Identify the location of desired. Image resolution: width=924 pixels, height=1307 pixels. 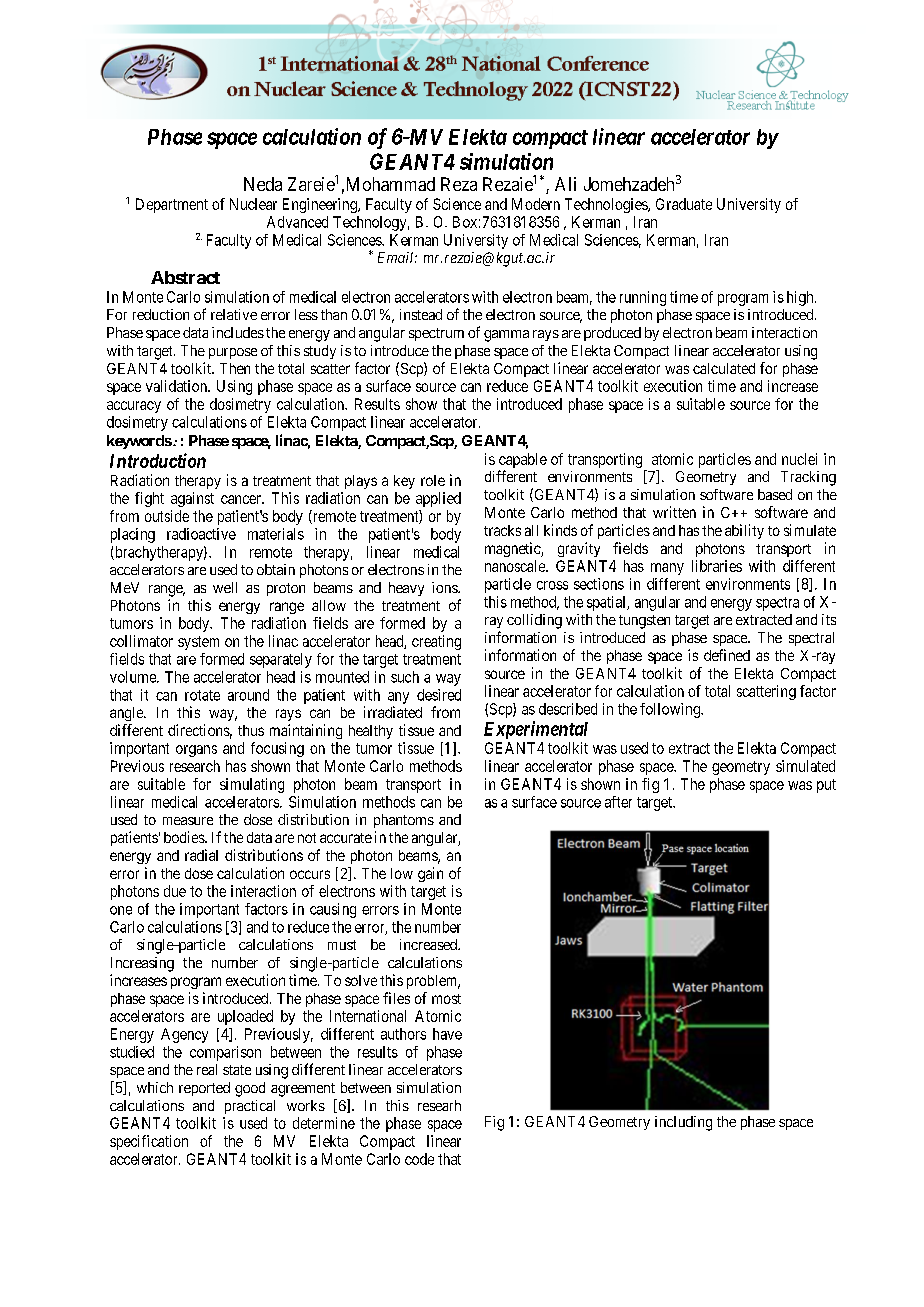
(439, 695).
